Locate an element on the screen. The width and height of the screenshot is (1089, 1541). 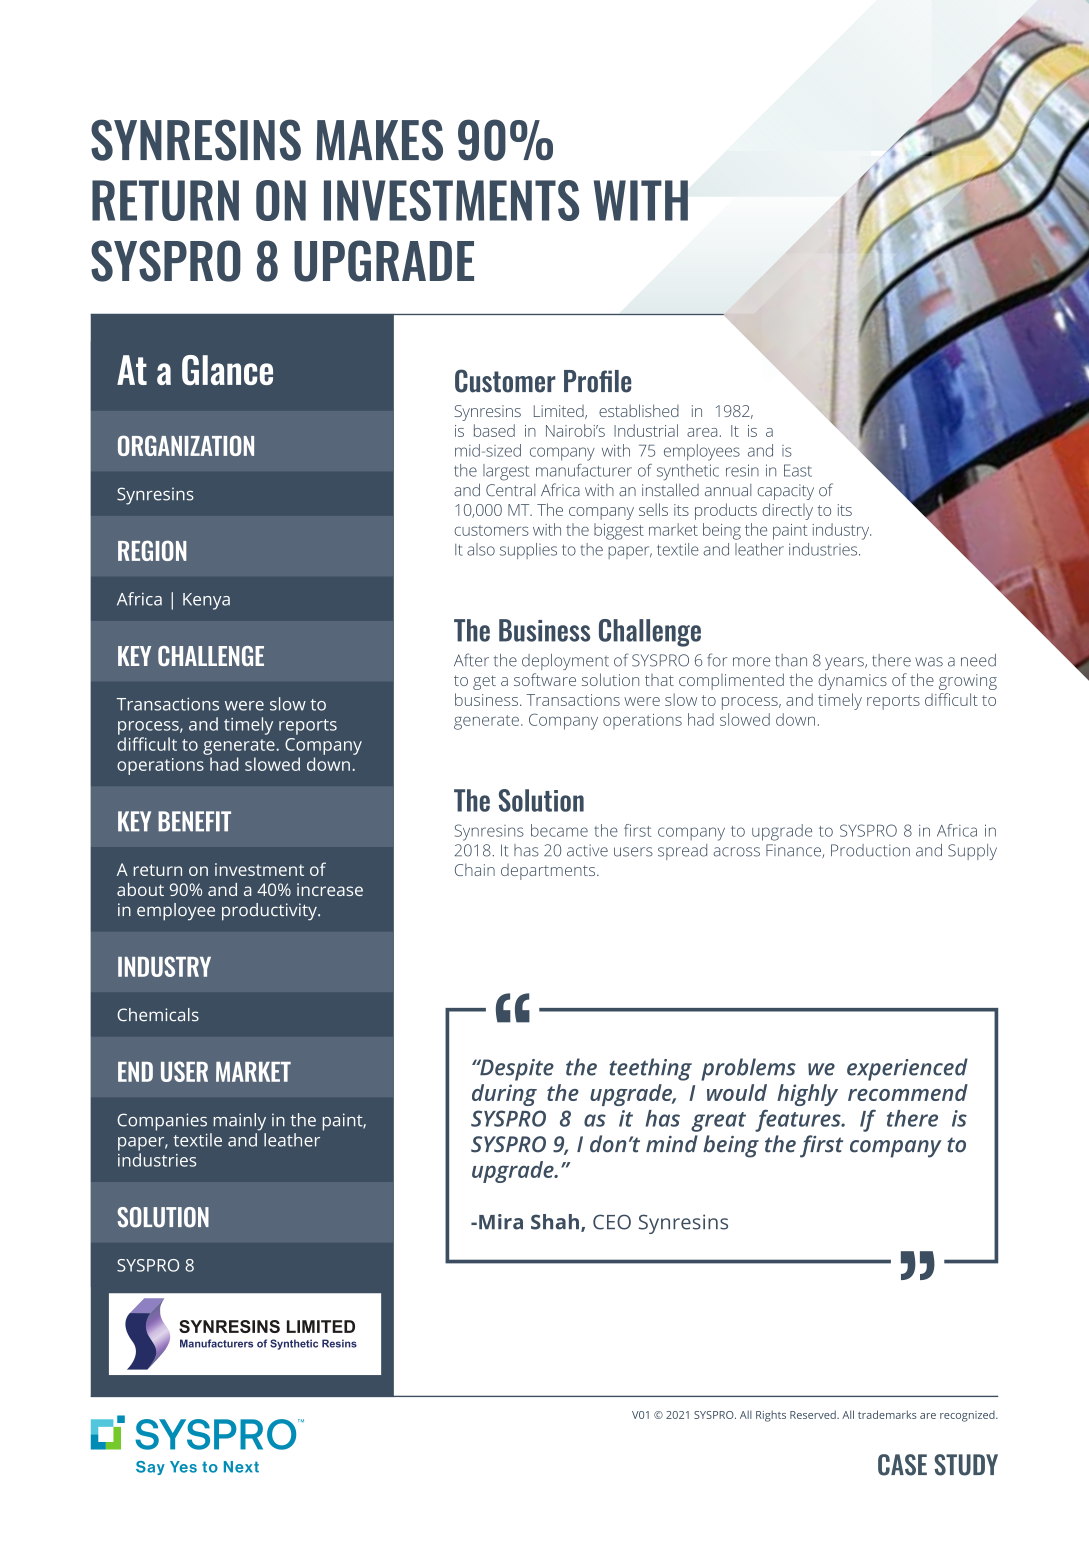
Profile is located at coordinates (597, 381).
